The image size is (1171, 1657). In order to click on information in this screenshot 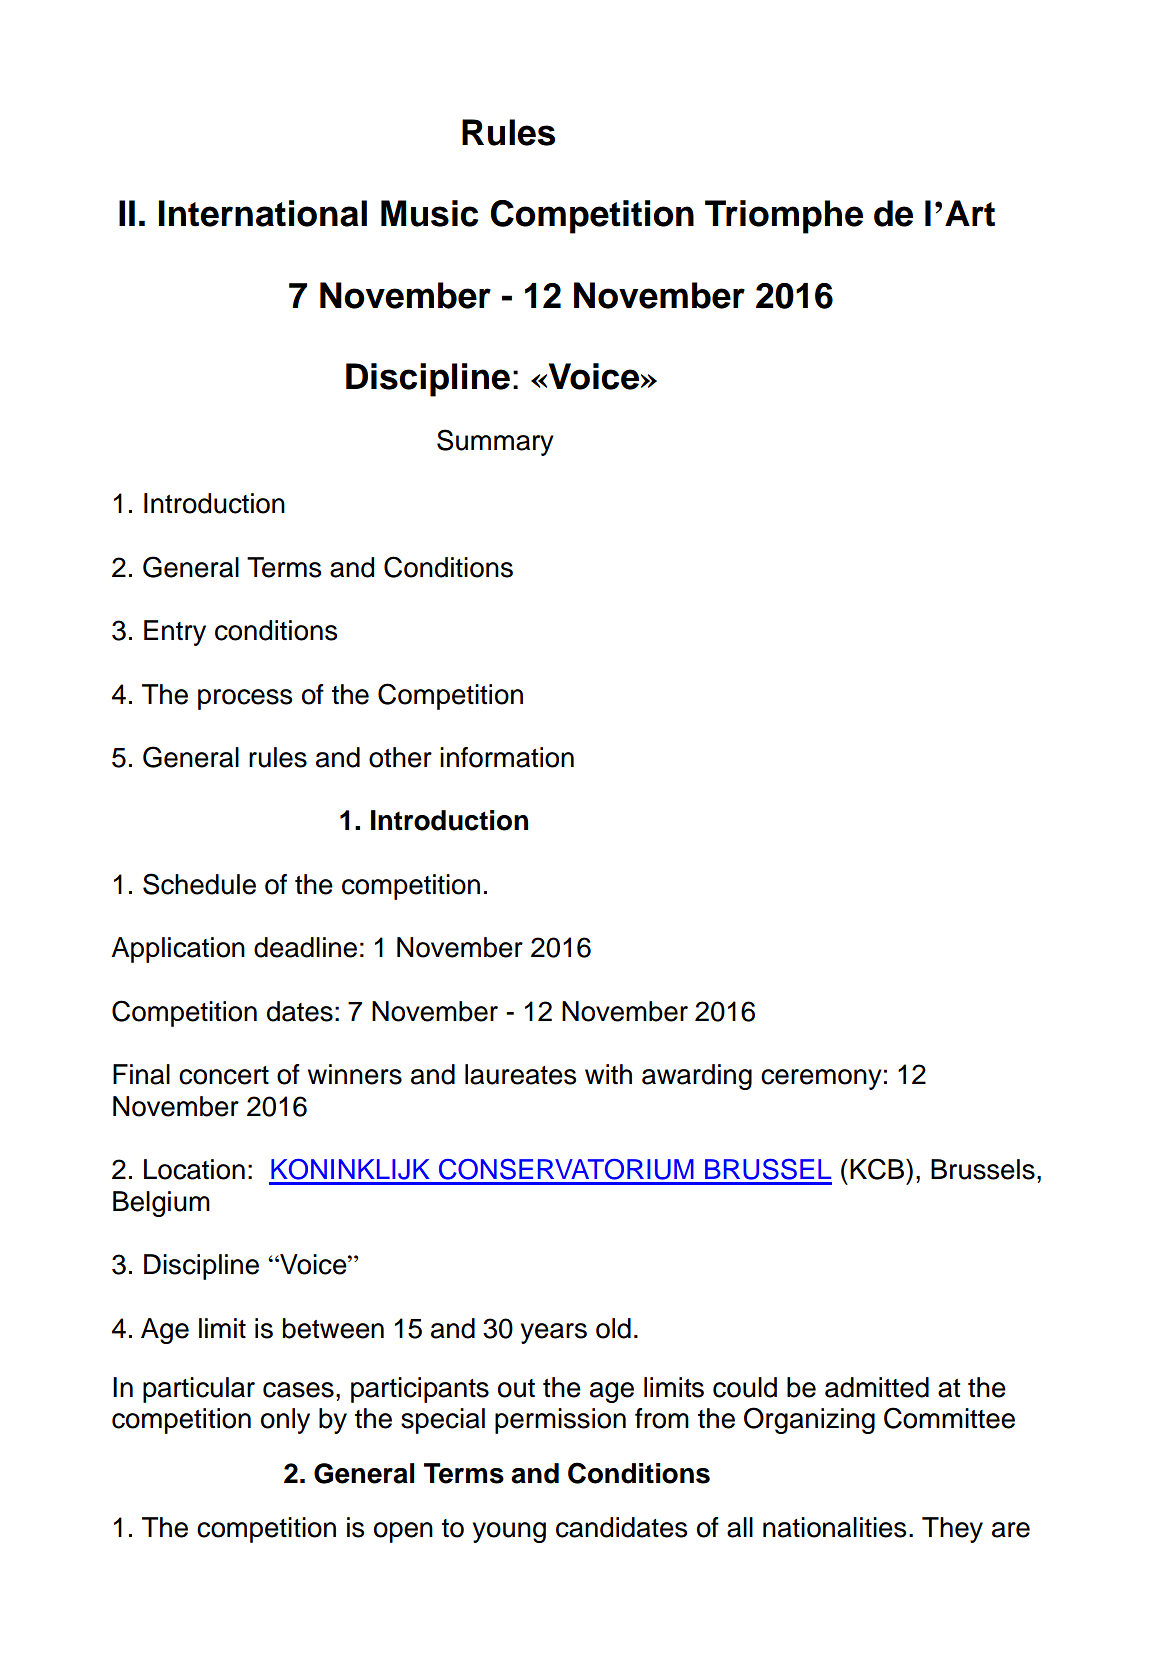, I will do `click(507, 757)`.
